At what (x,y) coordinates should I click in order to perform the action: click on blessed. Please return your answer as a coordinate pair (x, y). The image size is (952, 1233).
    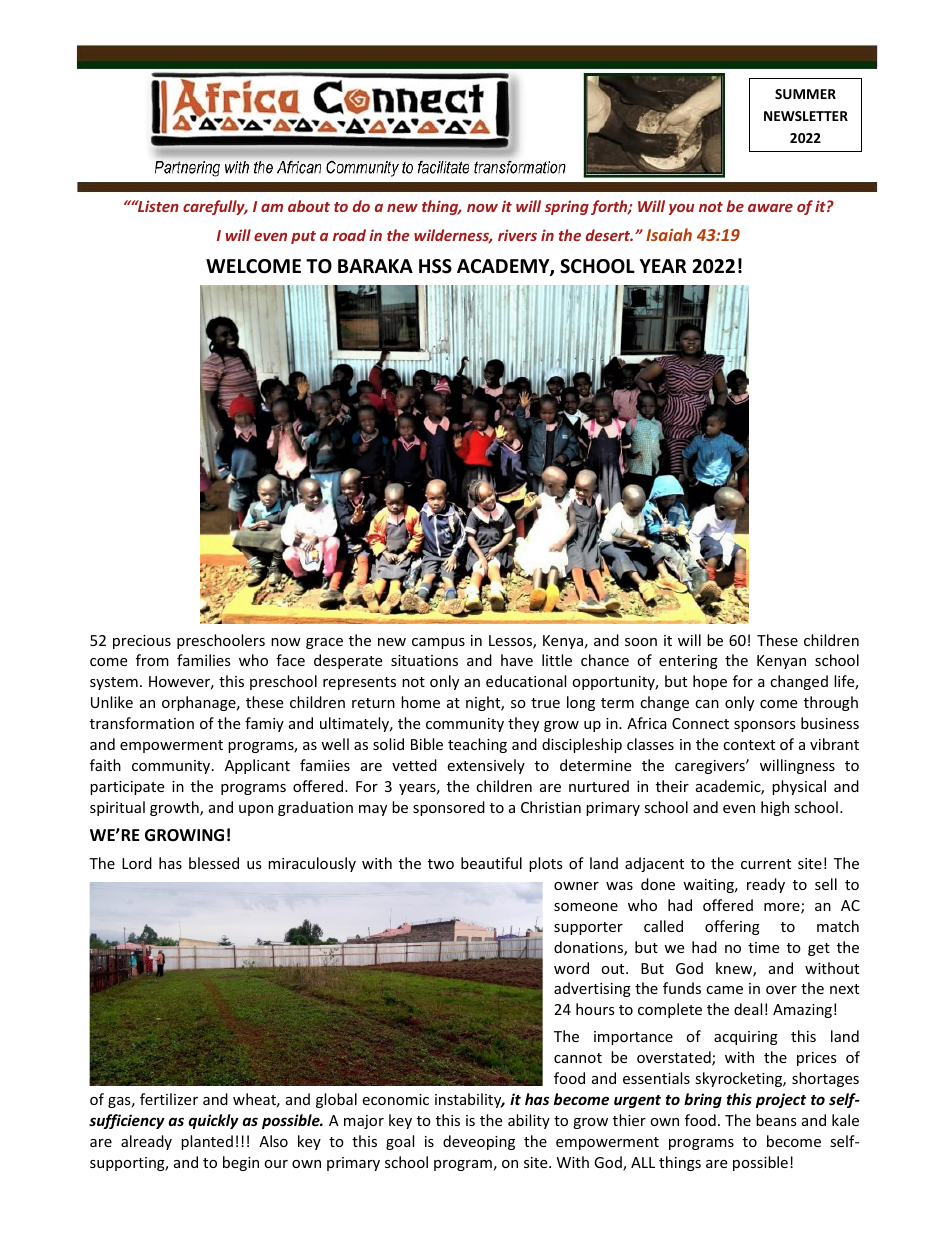
    Looking at the image, I should click on (214, 863).
